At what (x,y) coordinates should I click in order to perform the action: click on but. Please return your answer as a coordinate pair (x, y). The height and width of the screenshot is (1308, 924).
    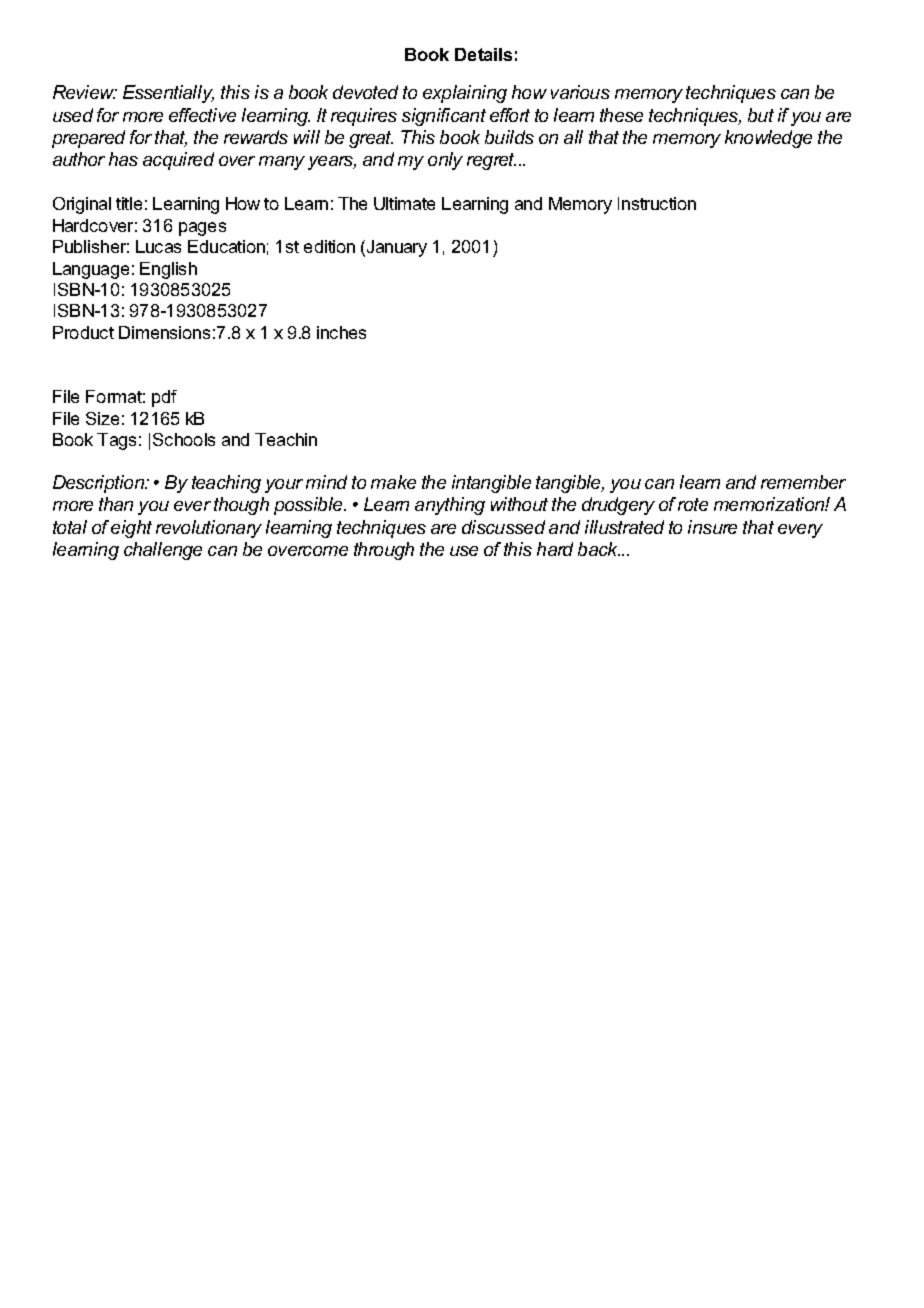
    Looking at the image, I should click on (761, 115).
